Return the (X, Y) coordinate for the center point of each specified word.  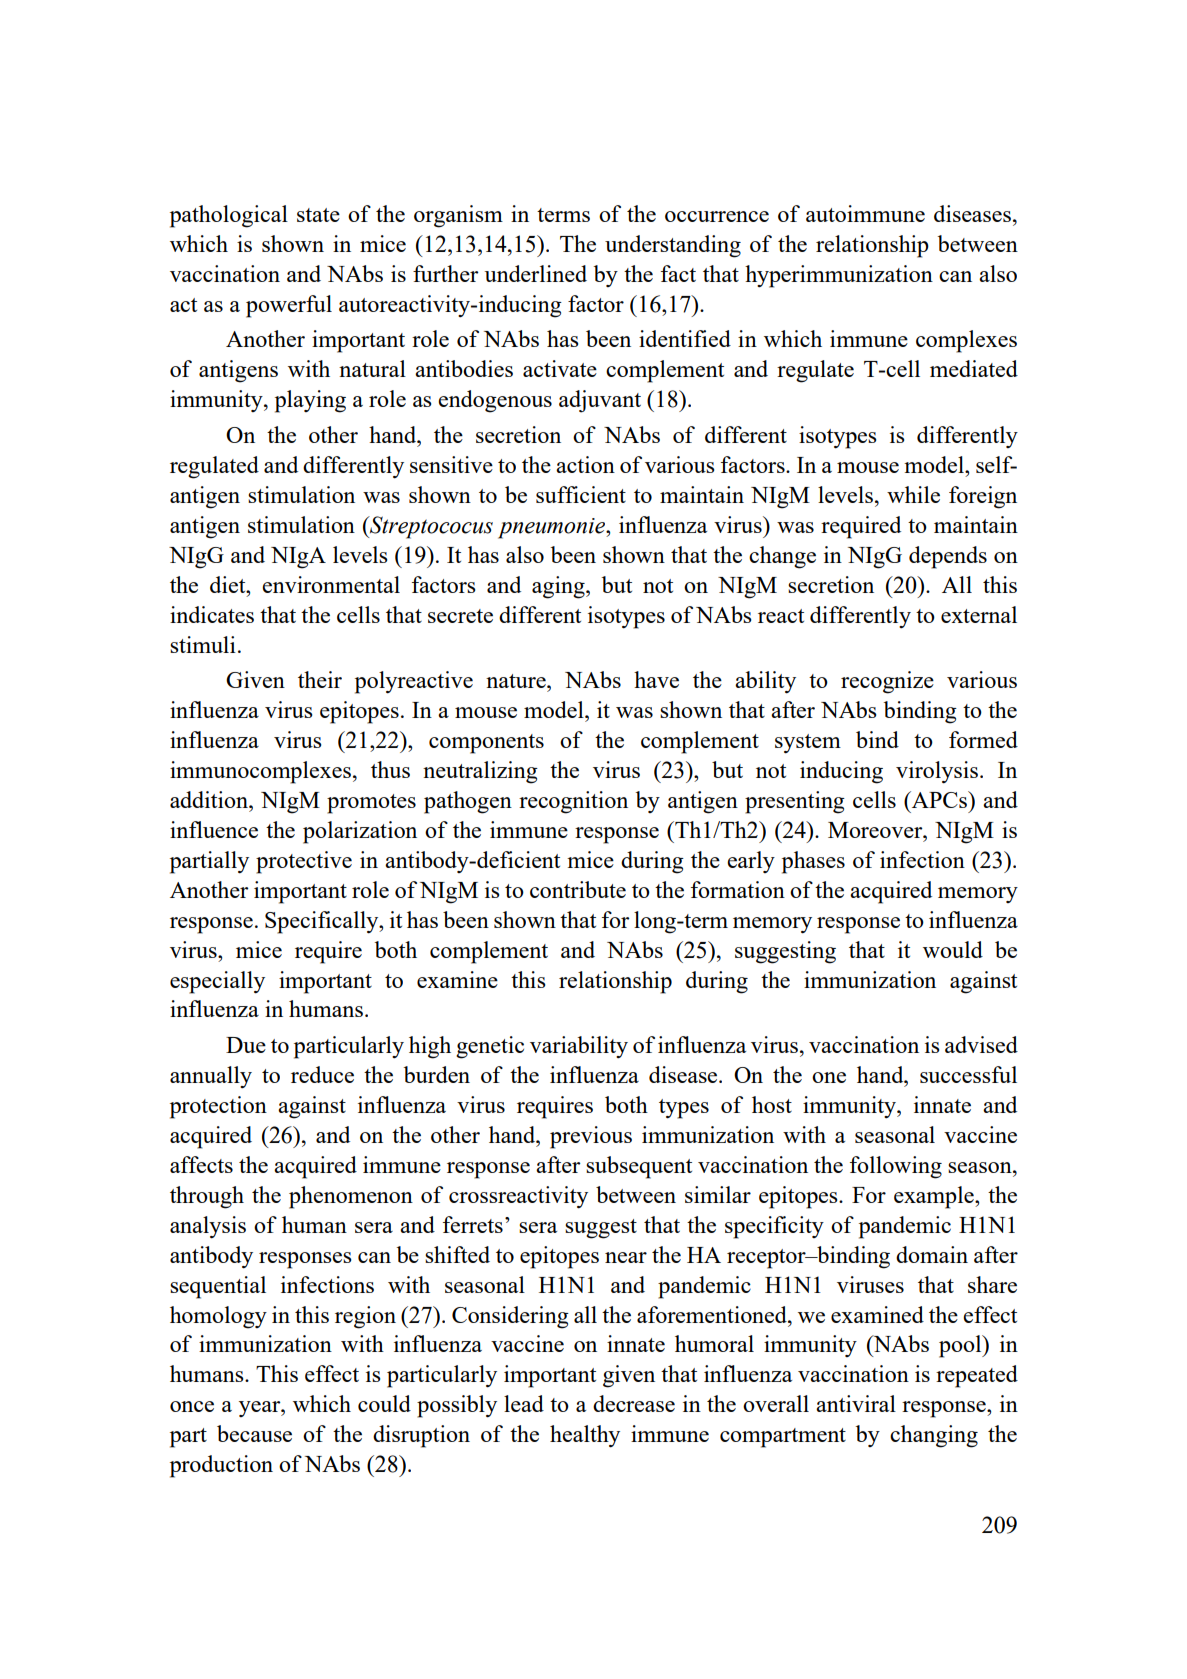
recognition (573, 802)
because (254, 1433)
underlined (536, 273)
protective (304, 862)
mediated (974, 368)
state (318, 215)
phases (813, 862)
